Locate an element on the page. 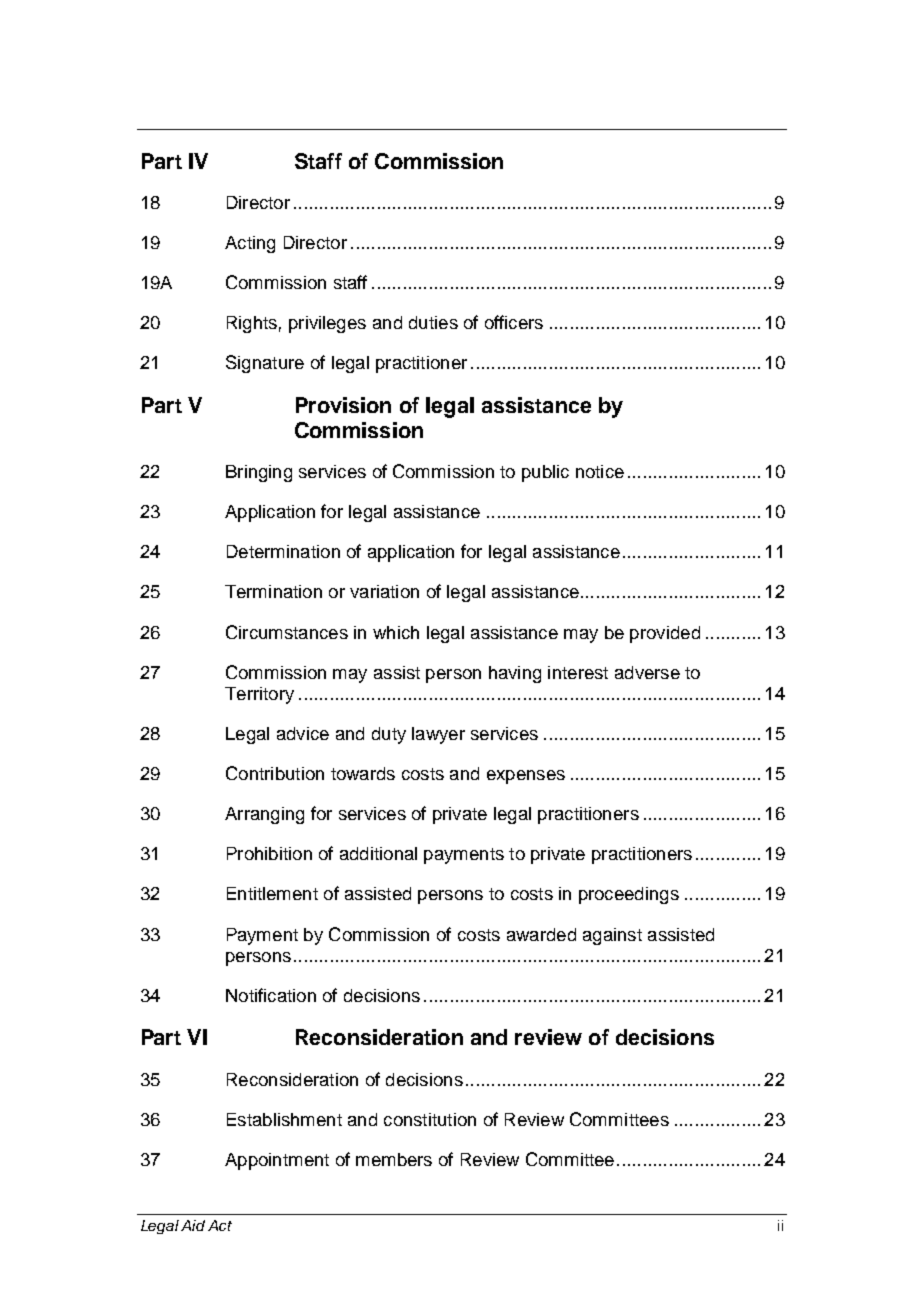  Acting is located at coordinates (250, 244).
